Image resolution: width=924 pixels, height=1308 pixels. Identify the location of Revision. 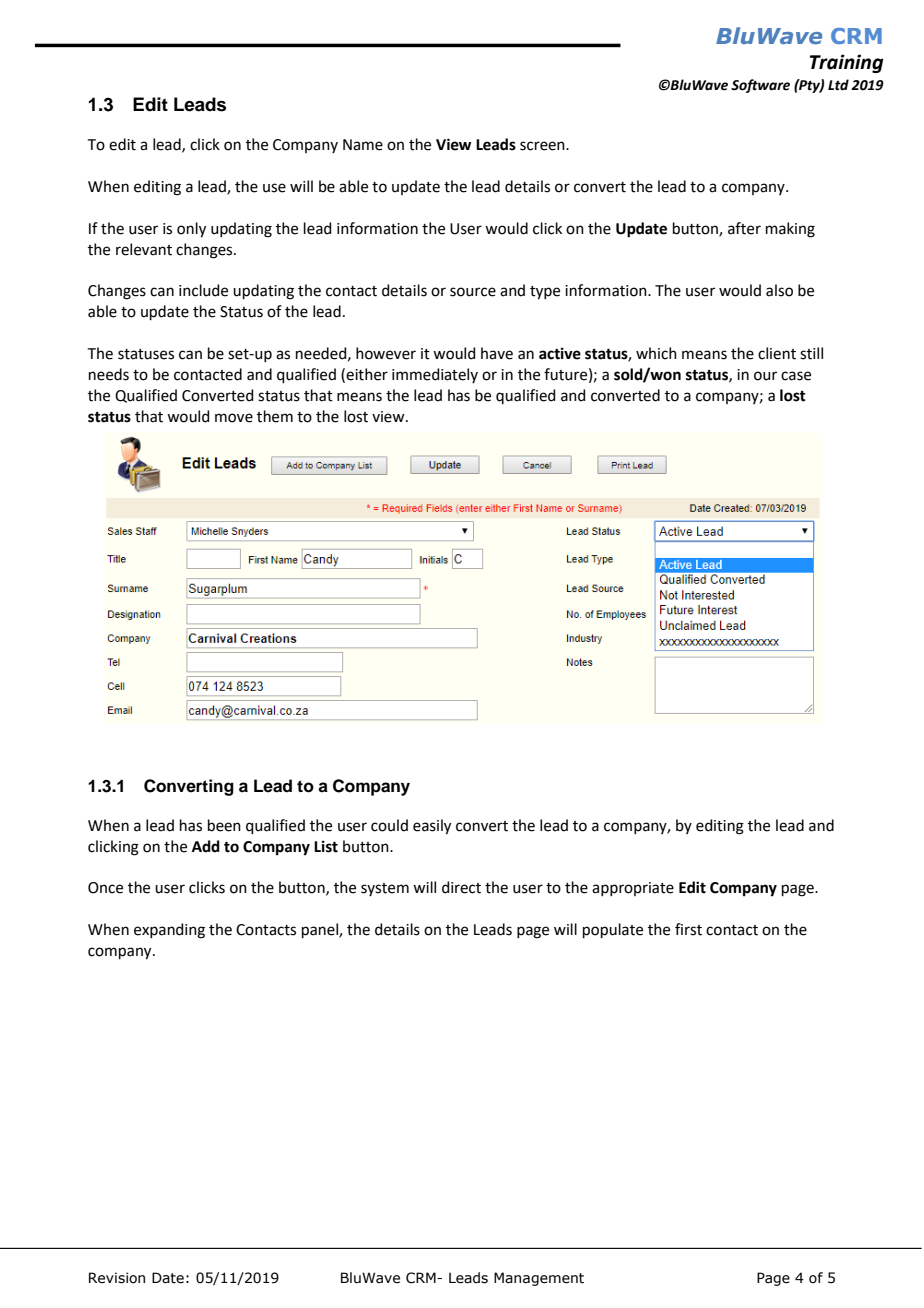
(117, 1278).
